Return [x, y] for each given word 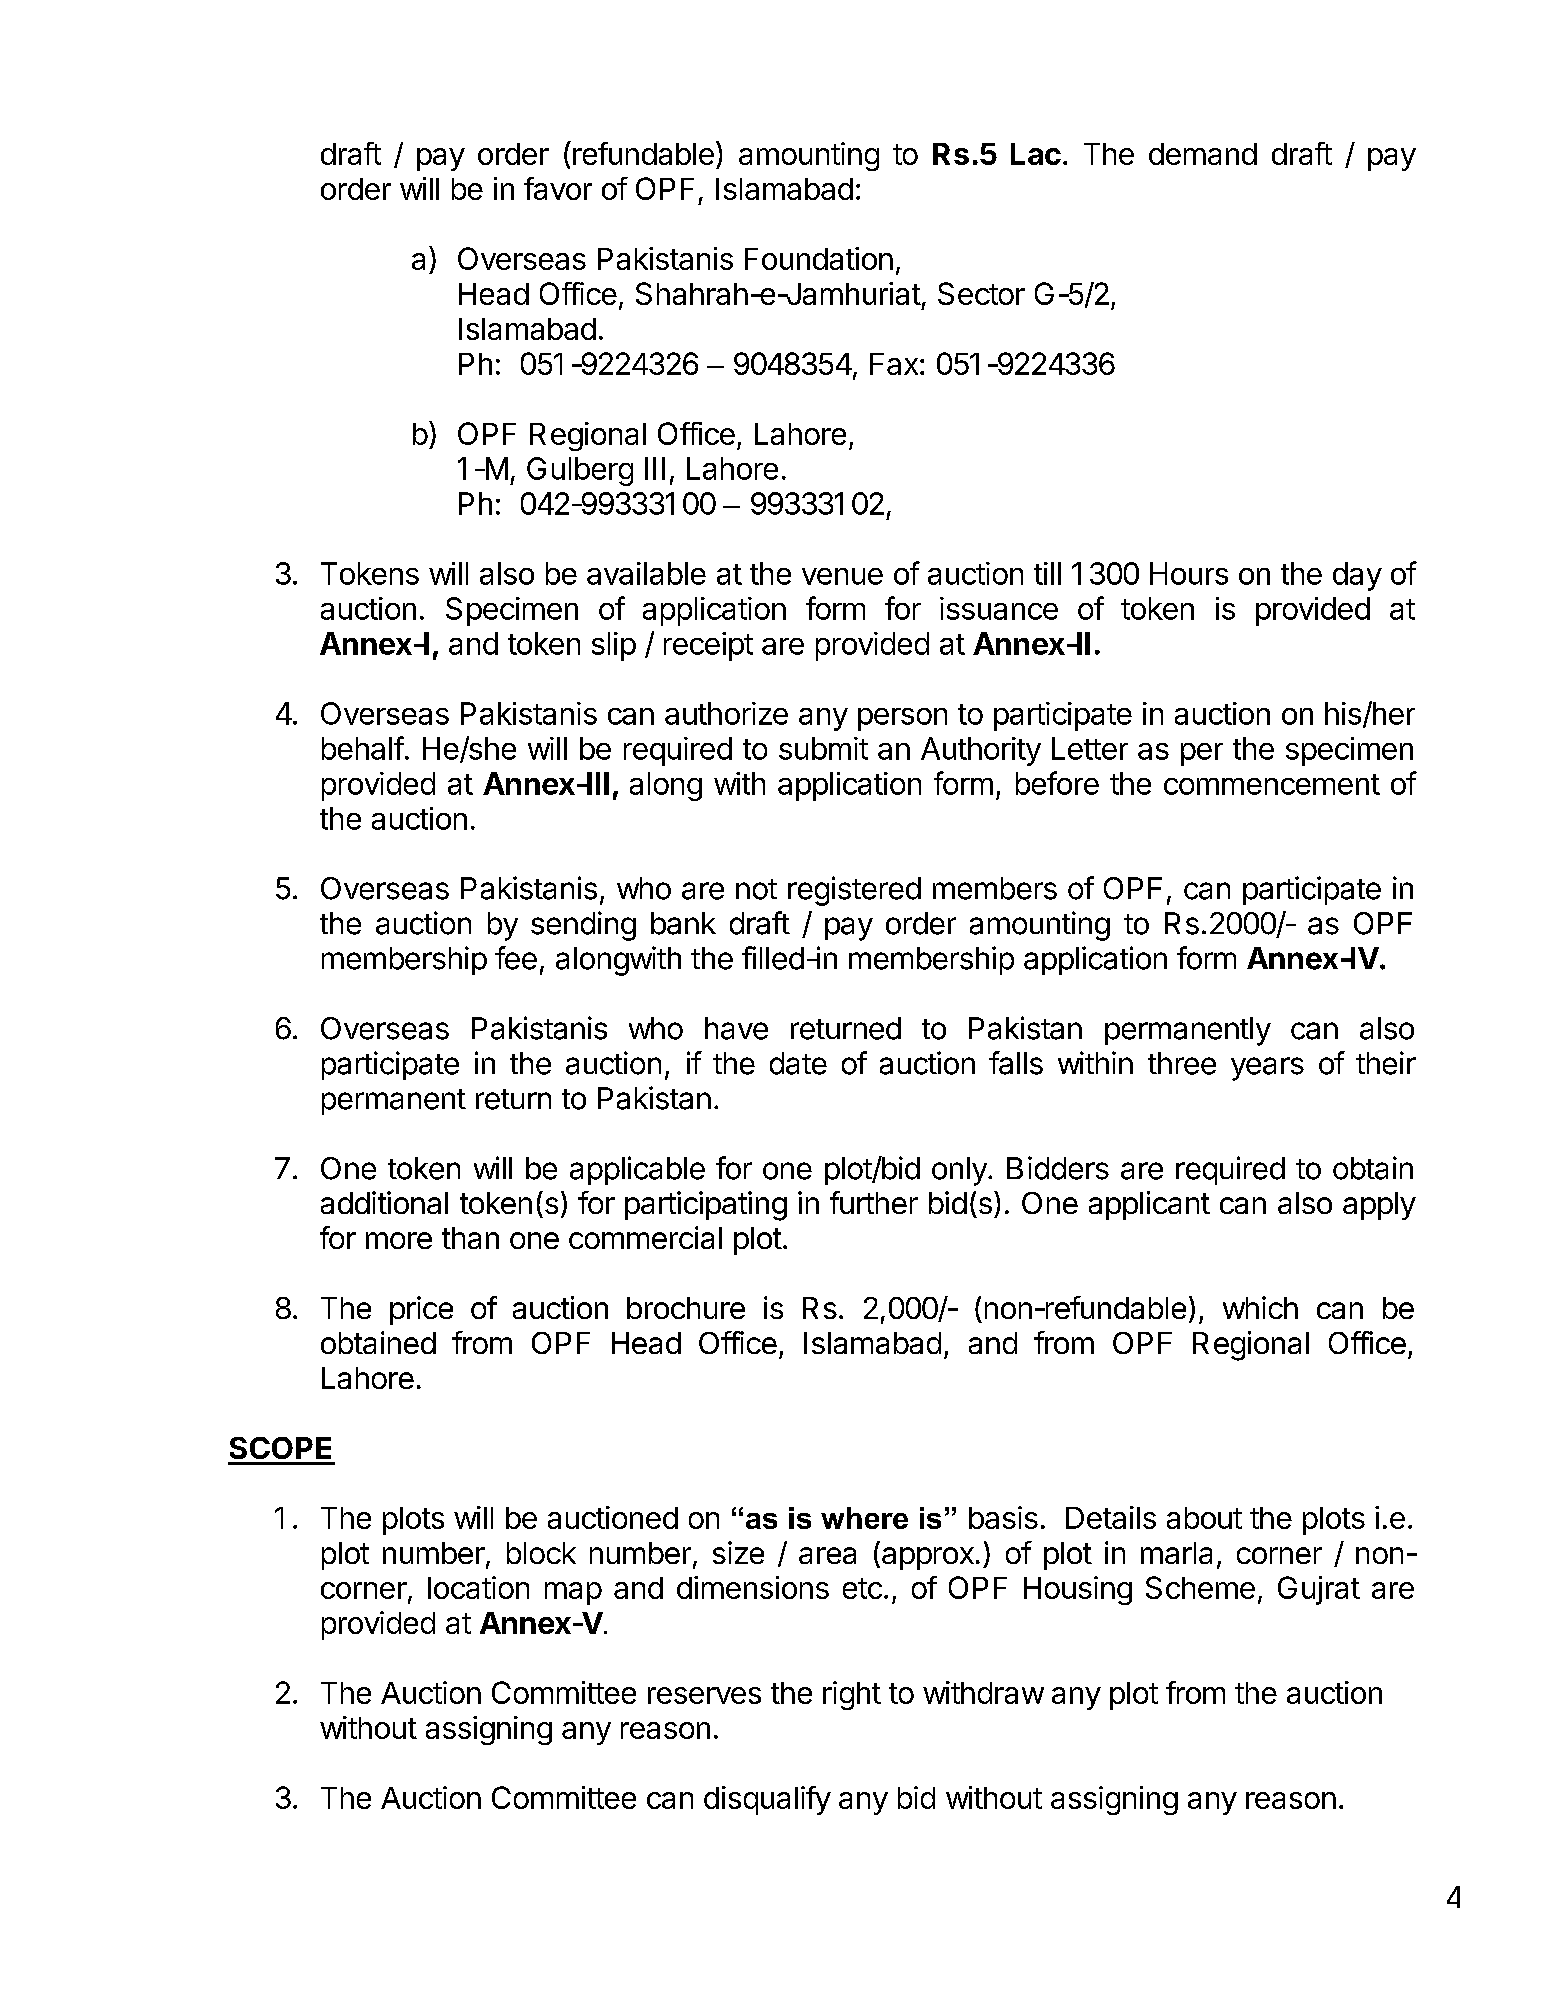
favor [558, 188]
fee [516, 958]
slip [614, 646]
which [1260, 1307]
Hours [1189, 573]
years [1267, 1069]
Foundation [819, 258]
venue [842, 576]
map [573, 1593]
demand [1203, 154]
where [864, 1518]
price [421, 1310]
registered [854, 891]
